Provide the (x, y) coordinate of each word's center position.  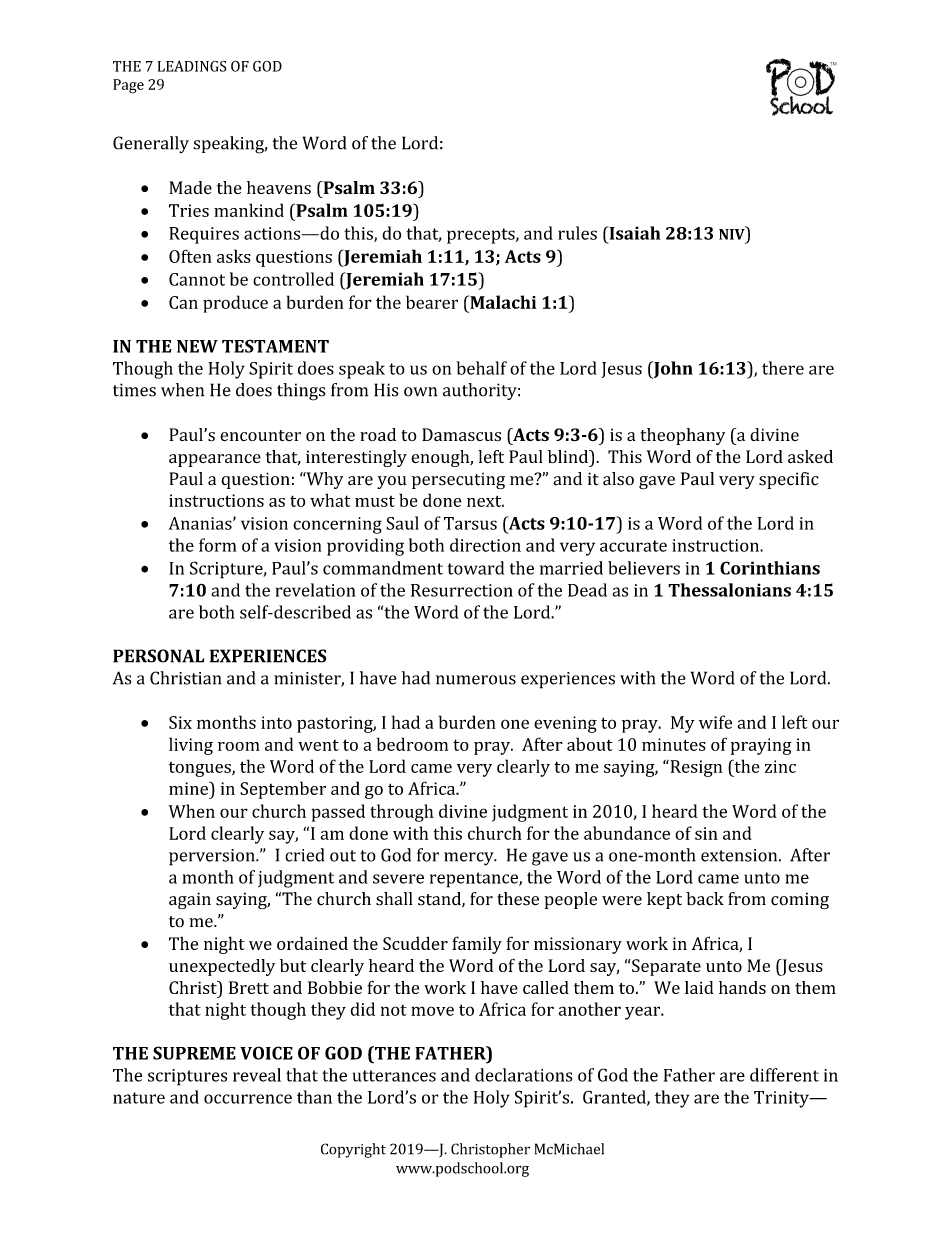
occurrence (248, 1099)
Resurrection (462, 590)
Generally (151, 145)
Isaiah (634, 233)
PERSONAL (159, 656)
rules (577, 233)
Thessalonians (729, 590)
